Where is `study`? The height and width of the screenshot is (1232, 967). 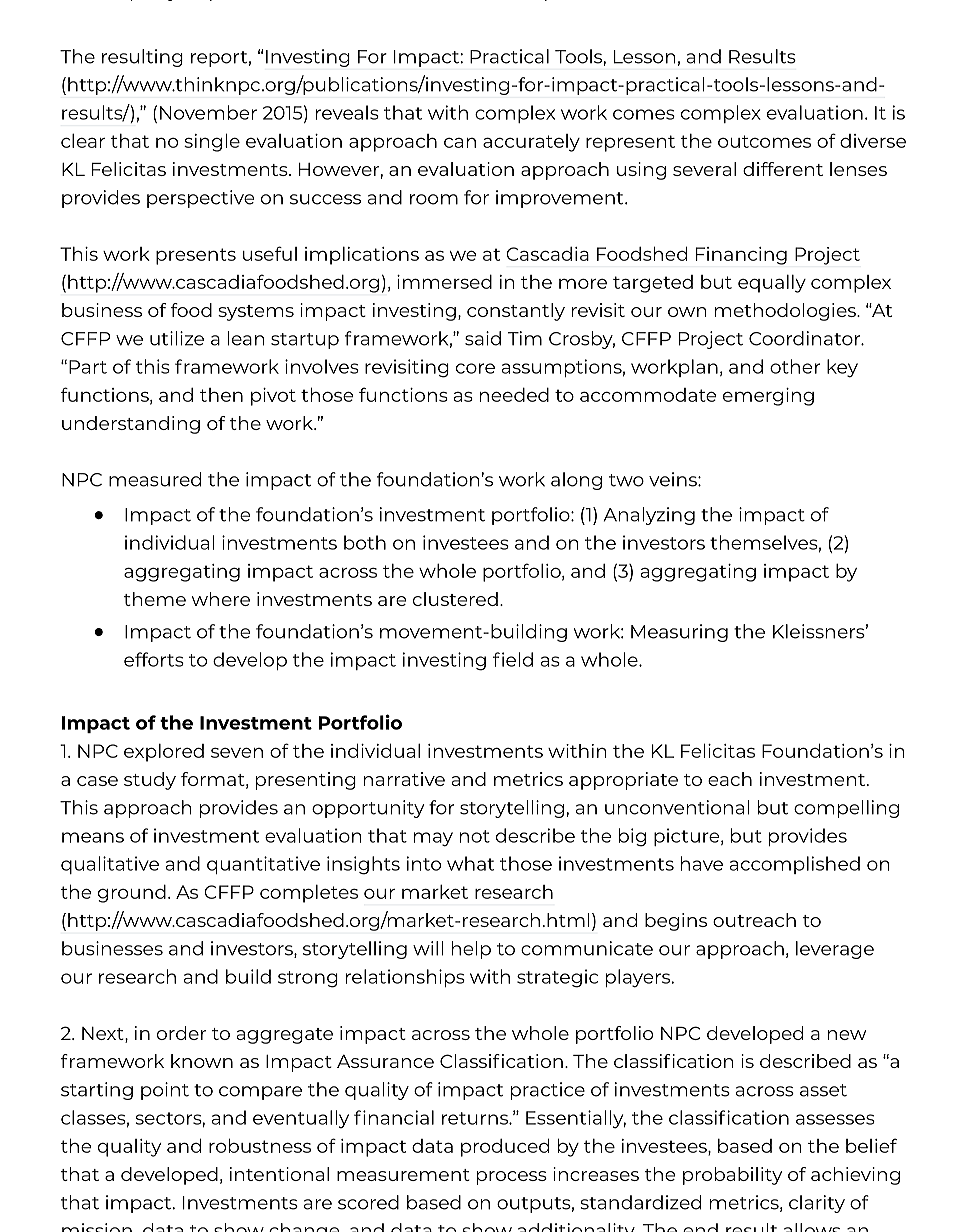 study is located at coordinates (150, 781).
